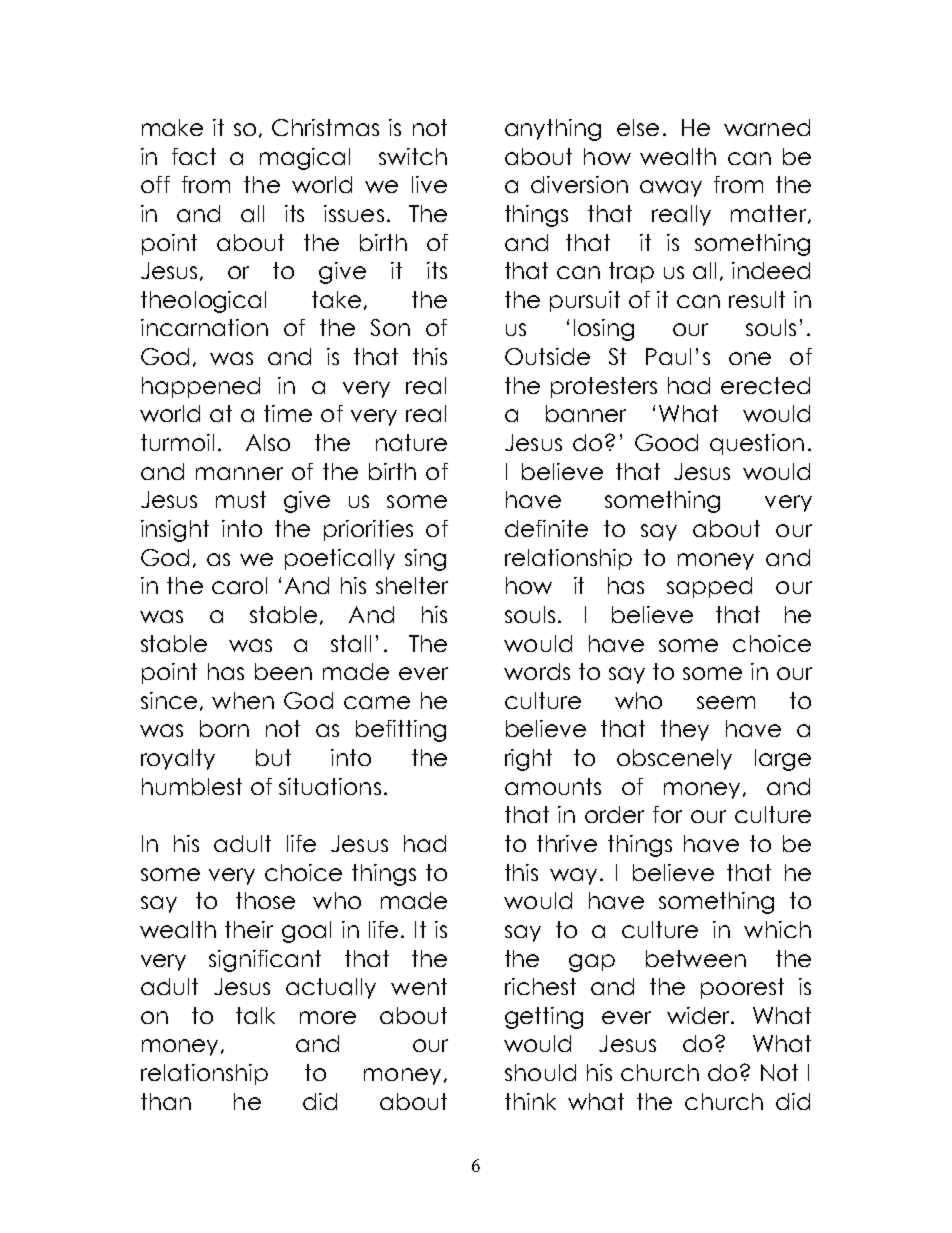  What do you see at coordinates (265, 900) in the screenshot?
I see `those` at bounding box center [265, 900].
